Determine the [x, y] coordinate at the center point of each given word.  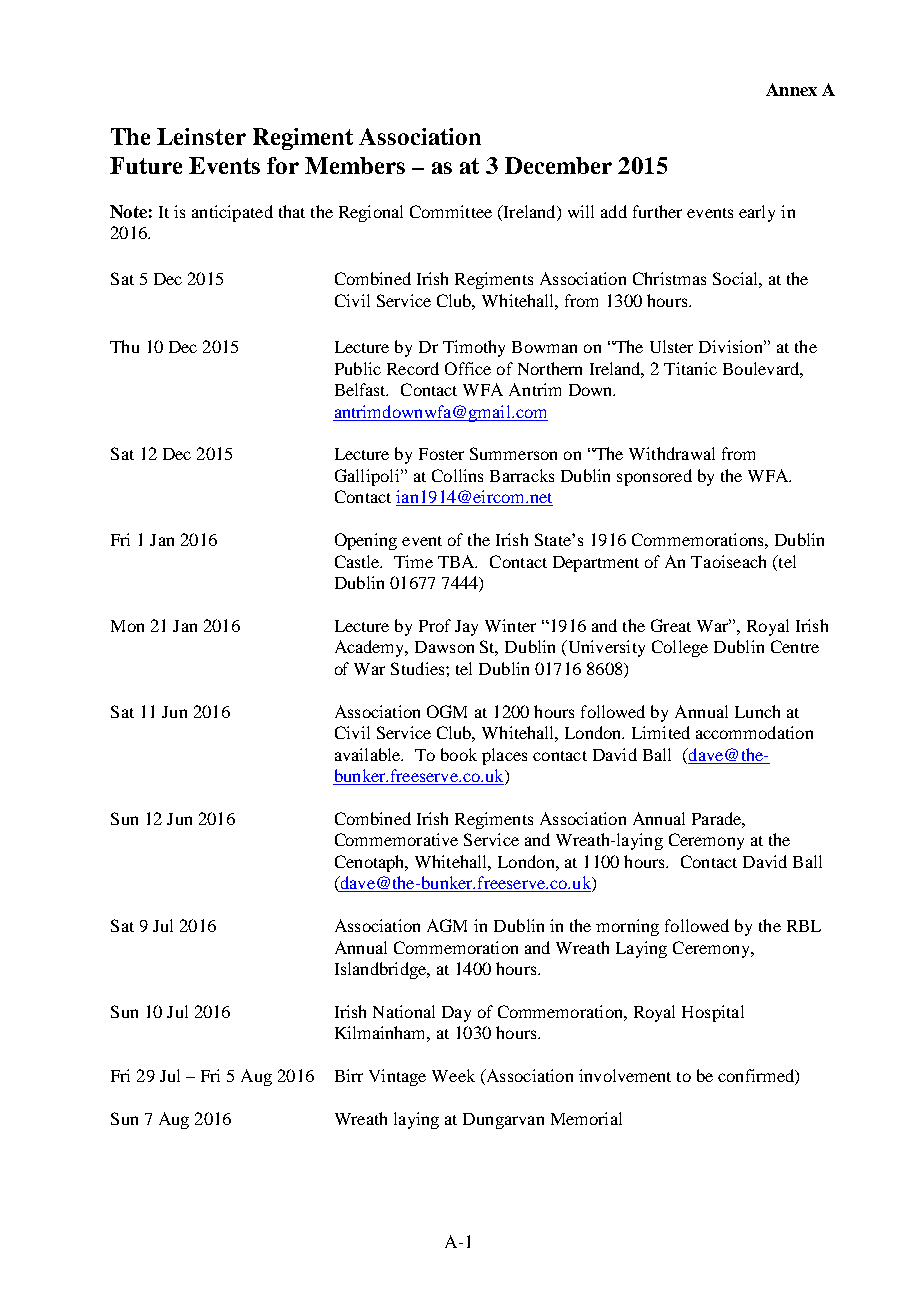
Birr [349, 1075]
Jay [466, 628]
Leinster [201, 136]
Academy [371, 648]
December [558, 165]
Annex [791, 89]
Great [671, 625]
